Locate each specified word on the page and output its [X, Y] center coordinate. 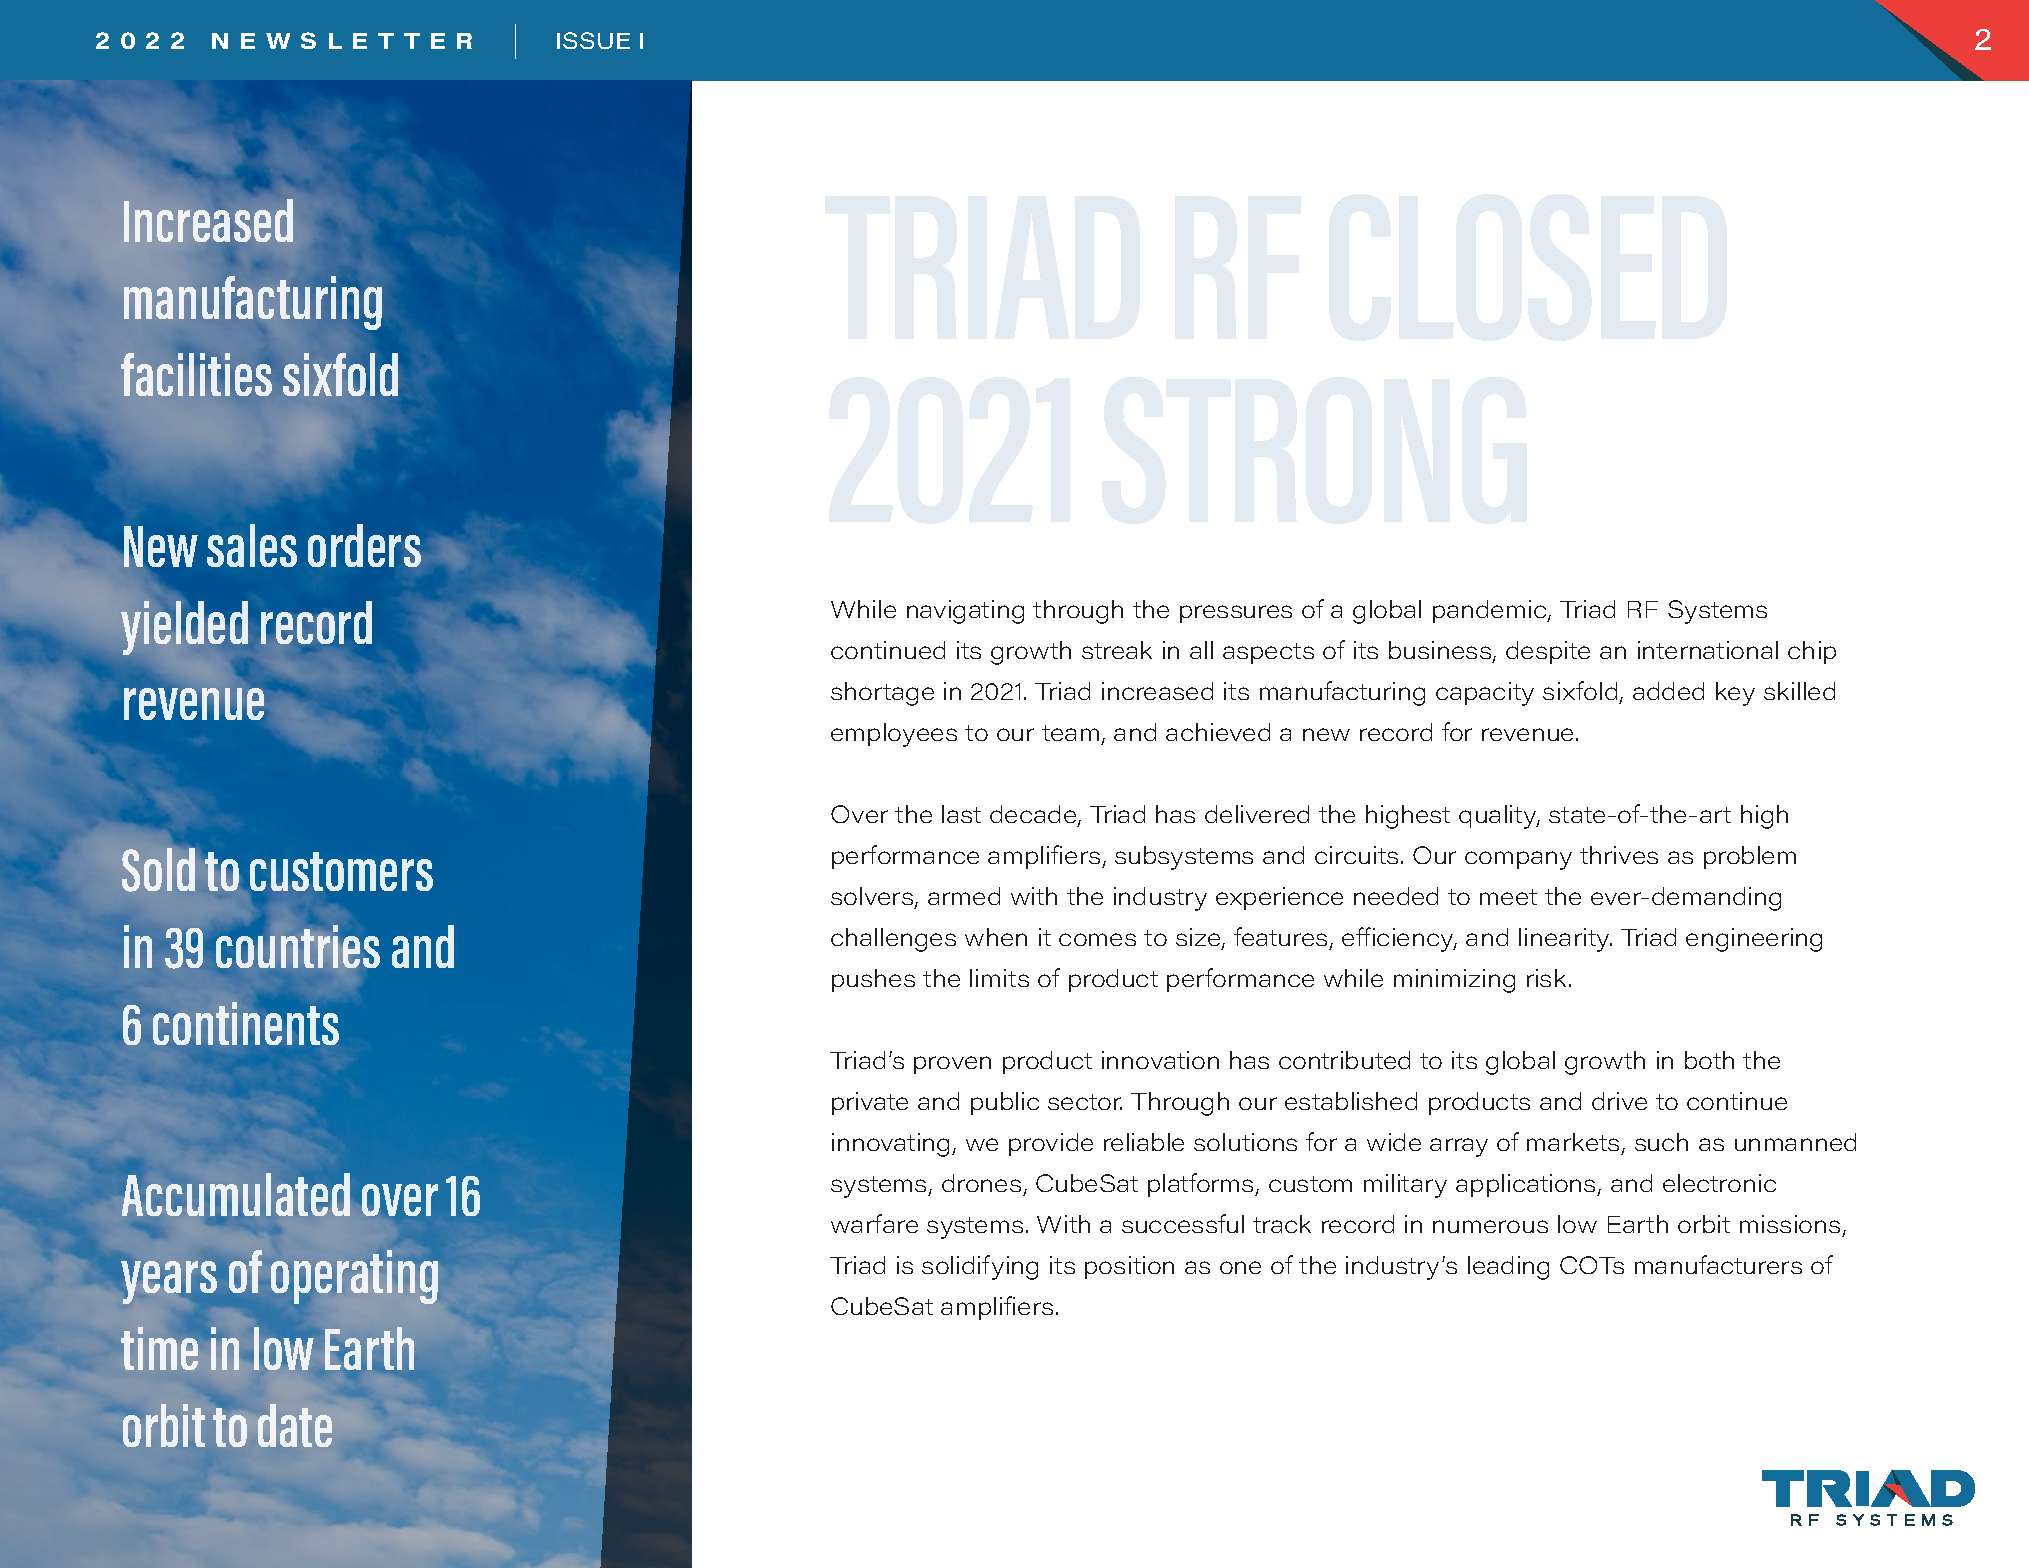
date [295, 1425]
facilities [196, 374]
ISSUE [593, 40]
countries [298, 946]
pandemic [1491, 611]
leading [1508, 1268]
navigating [965, 612]
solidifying [980, 1267]
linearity [1565, 940]
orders [364, 545]
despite [1548, 652]
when [996, 937]
